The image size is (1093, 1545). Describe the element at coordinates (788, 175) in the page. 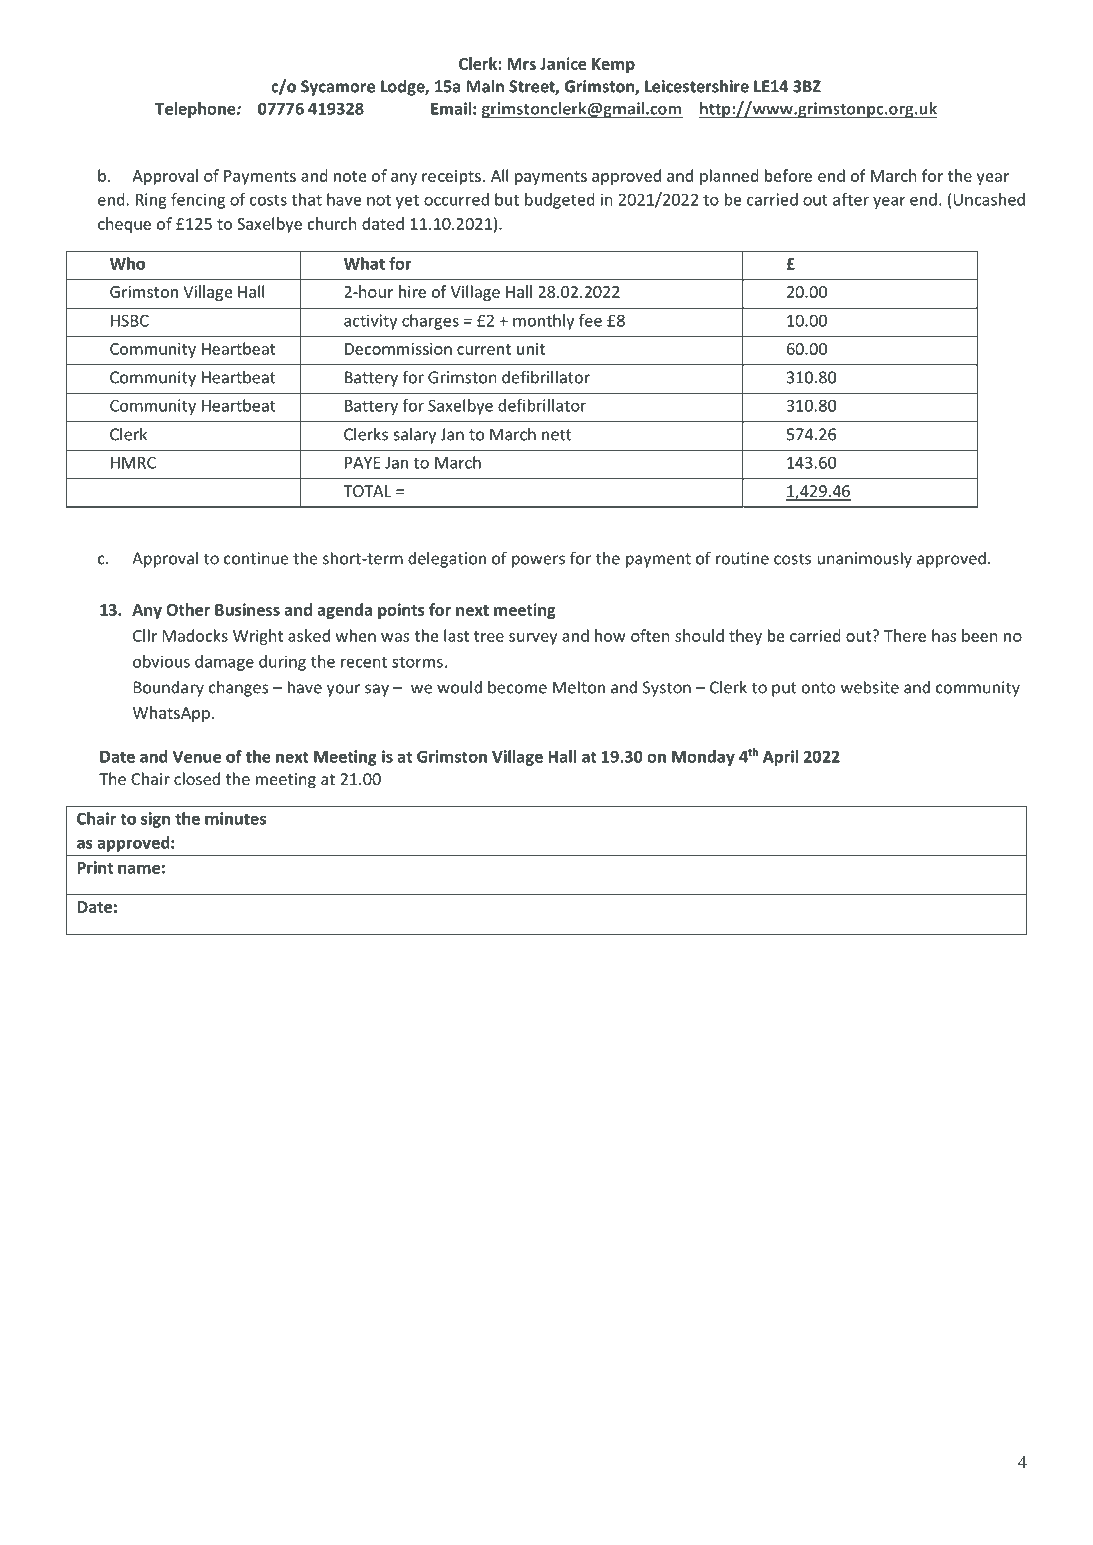

I see `before` at that location.
